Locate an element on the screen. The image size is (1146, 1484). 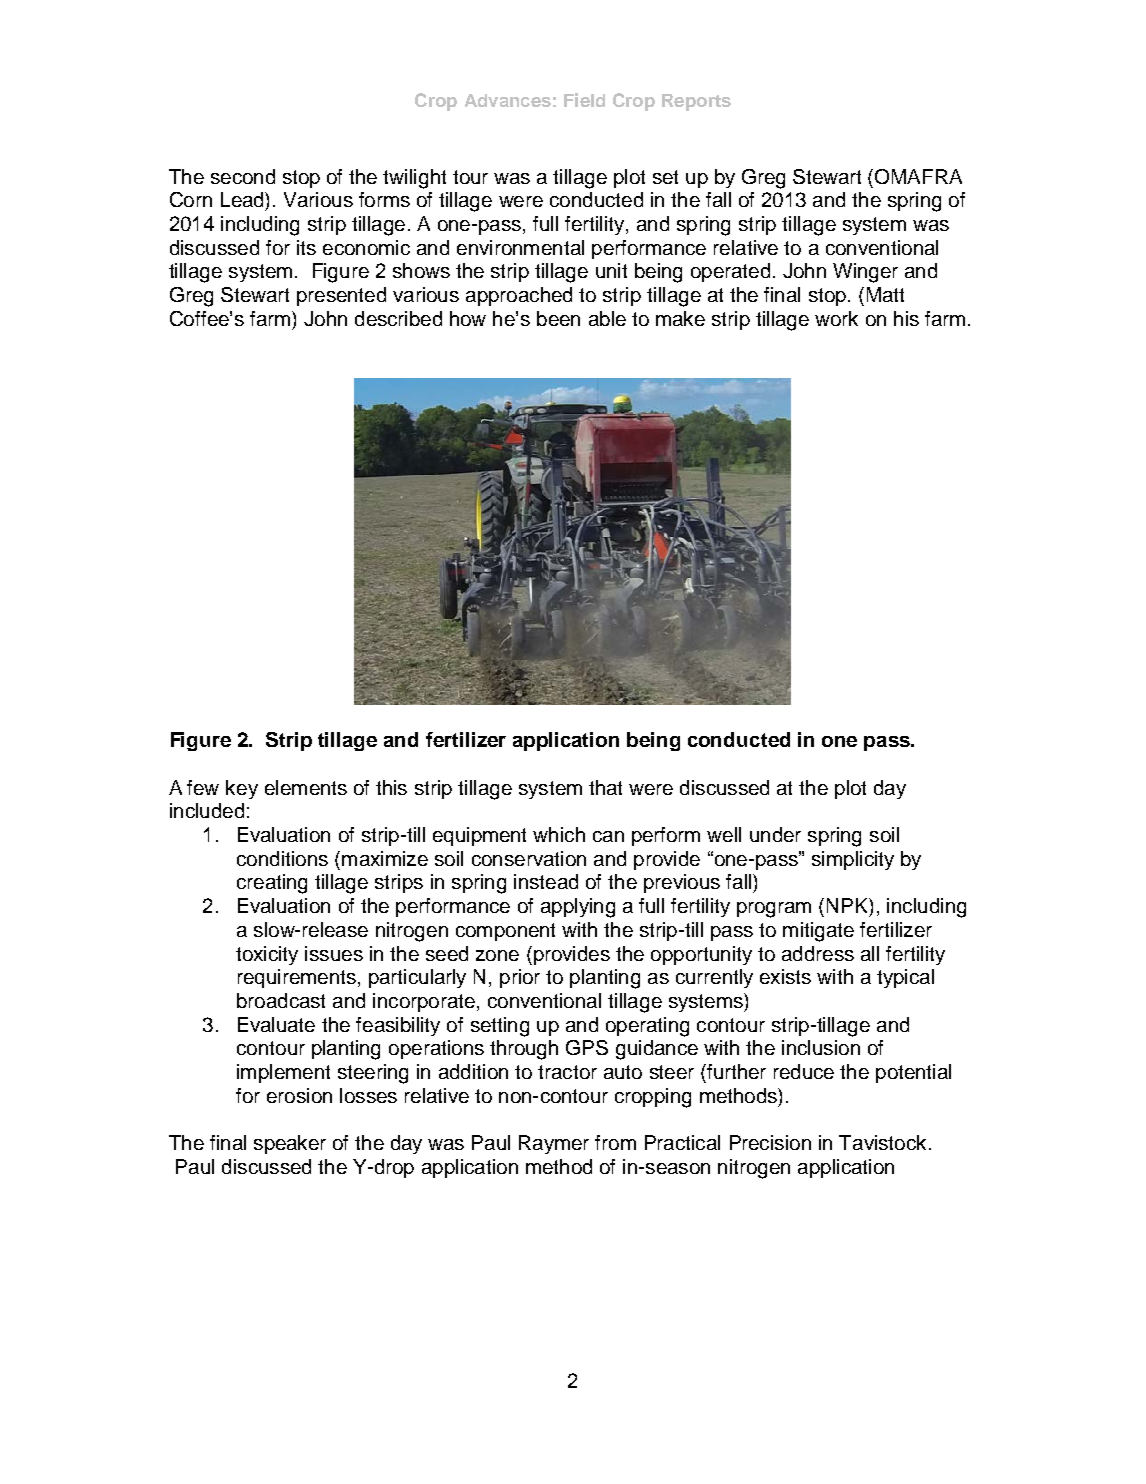
simplicity is located at coordinates (853, 860).
